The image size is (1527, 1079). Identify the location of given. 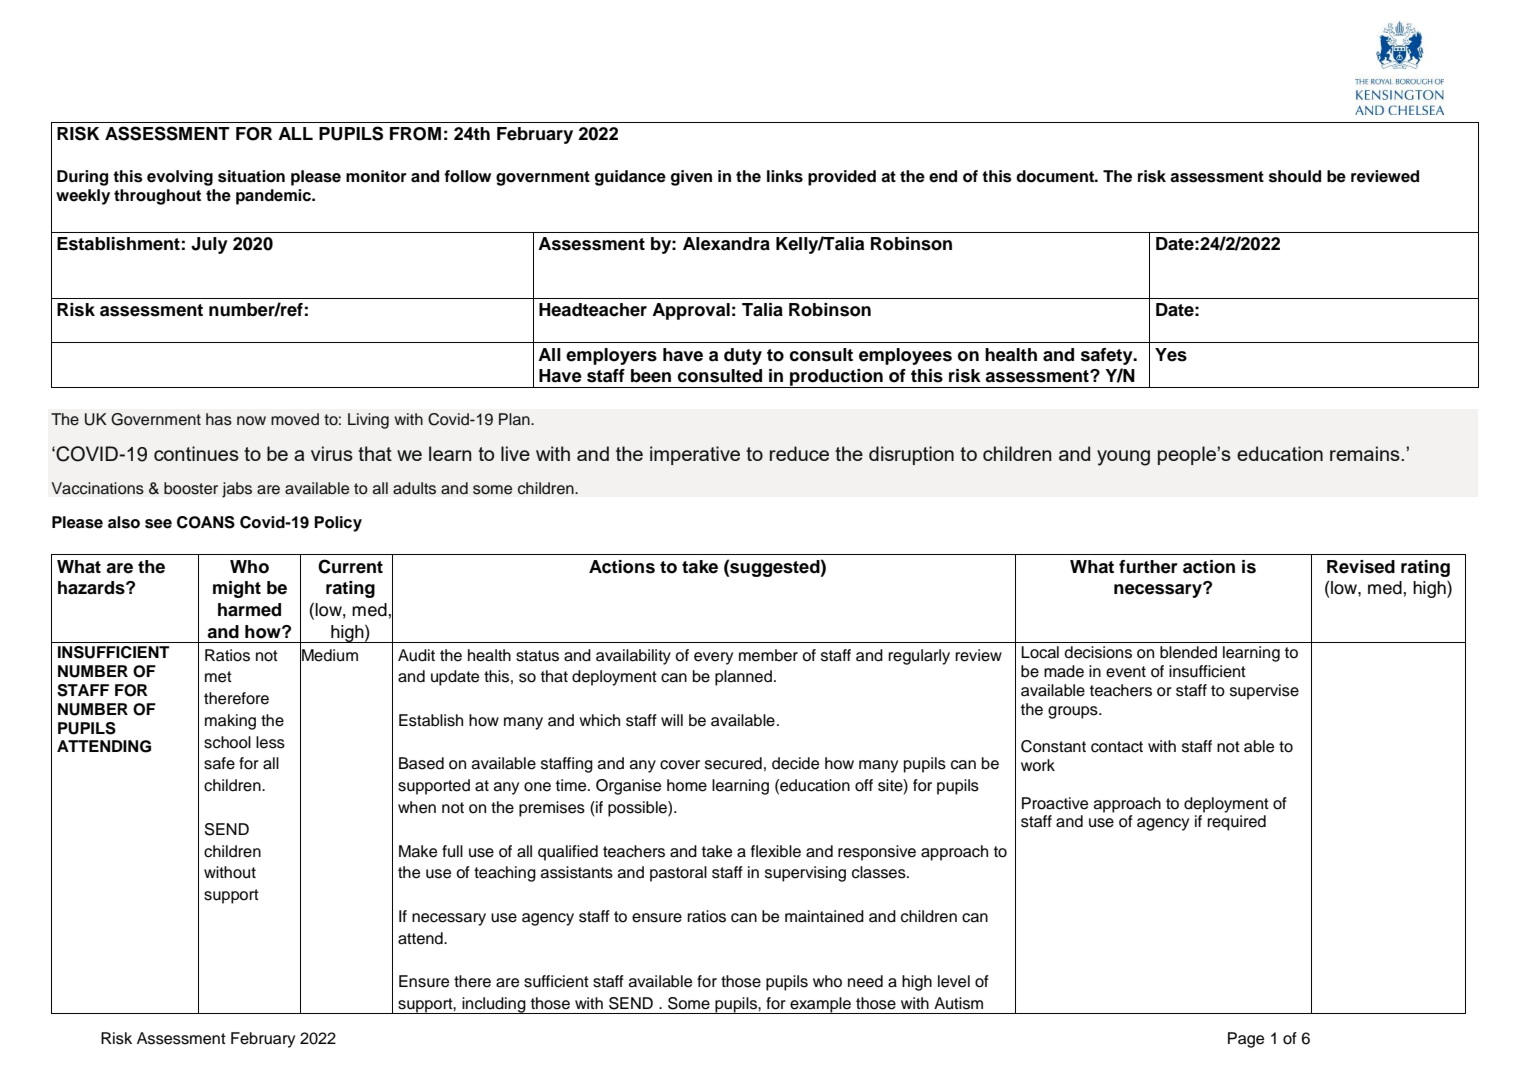
(691, 178).
